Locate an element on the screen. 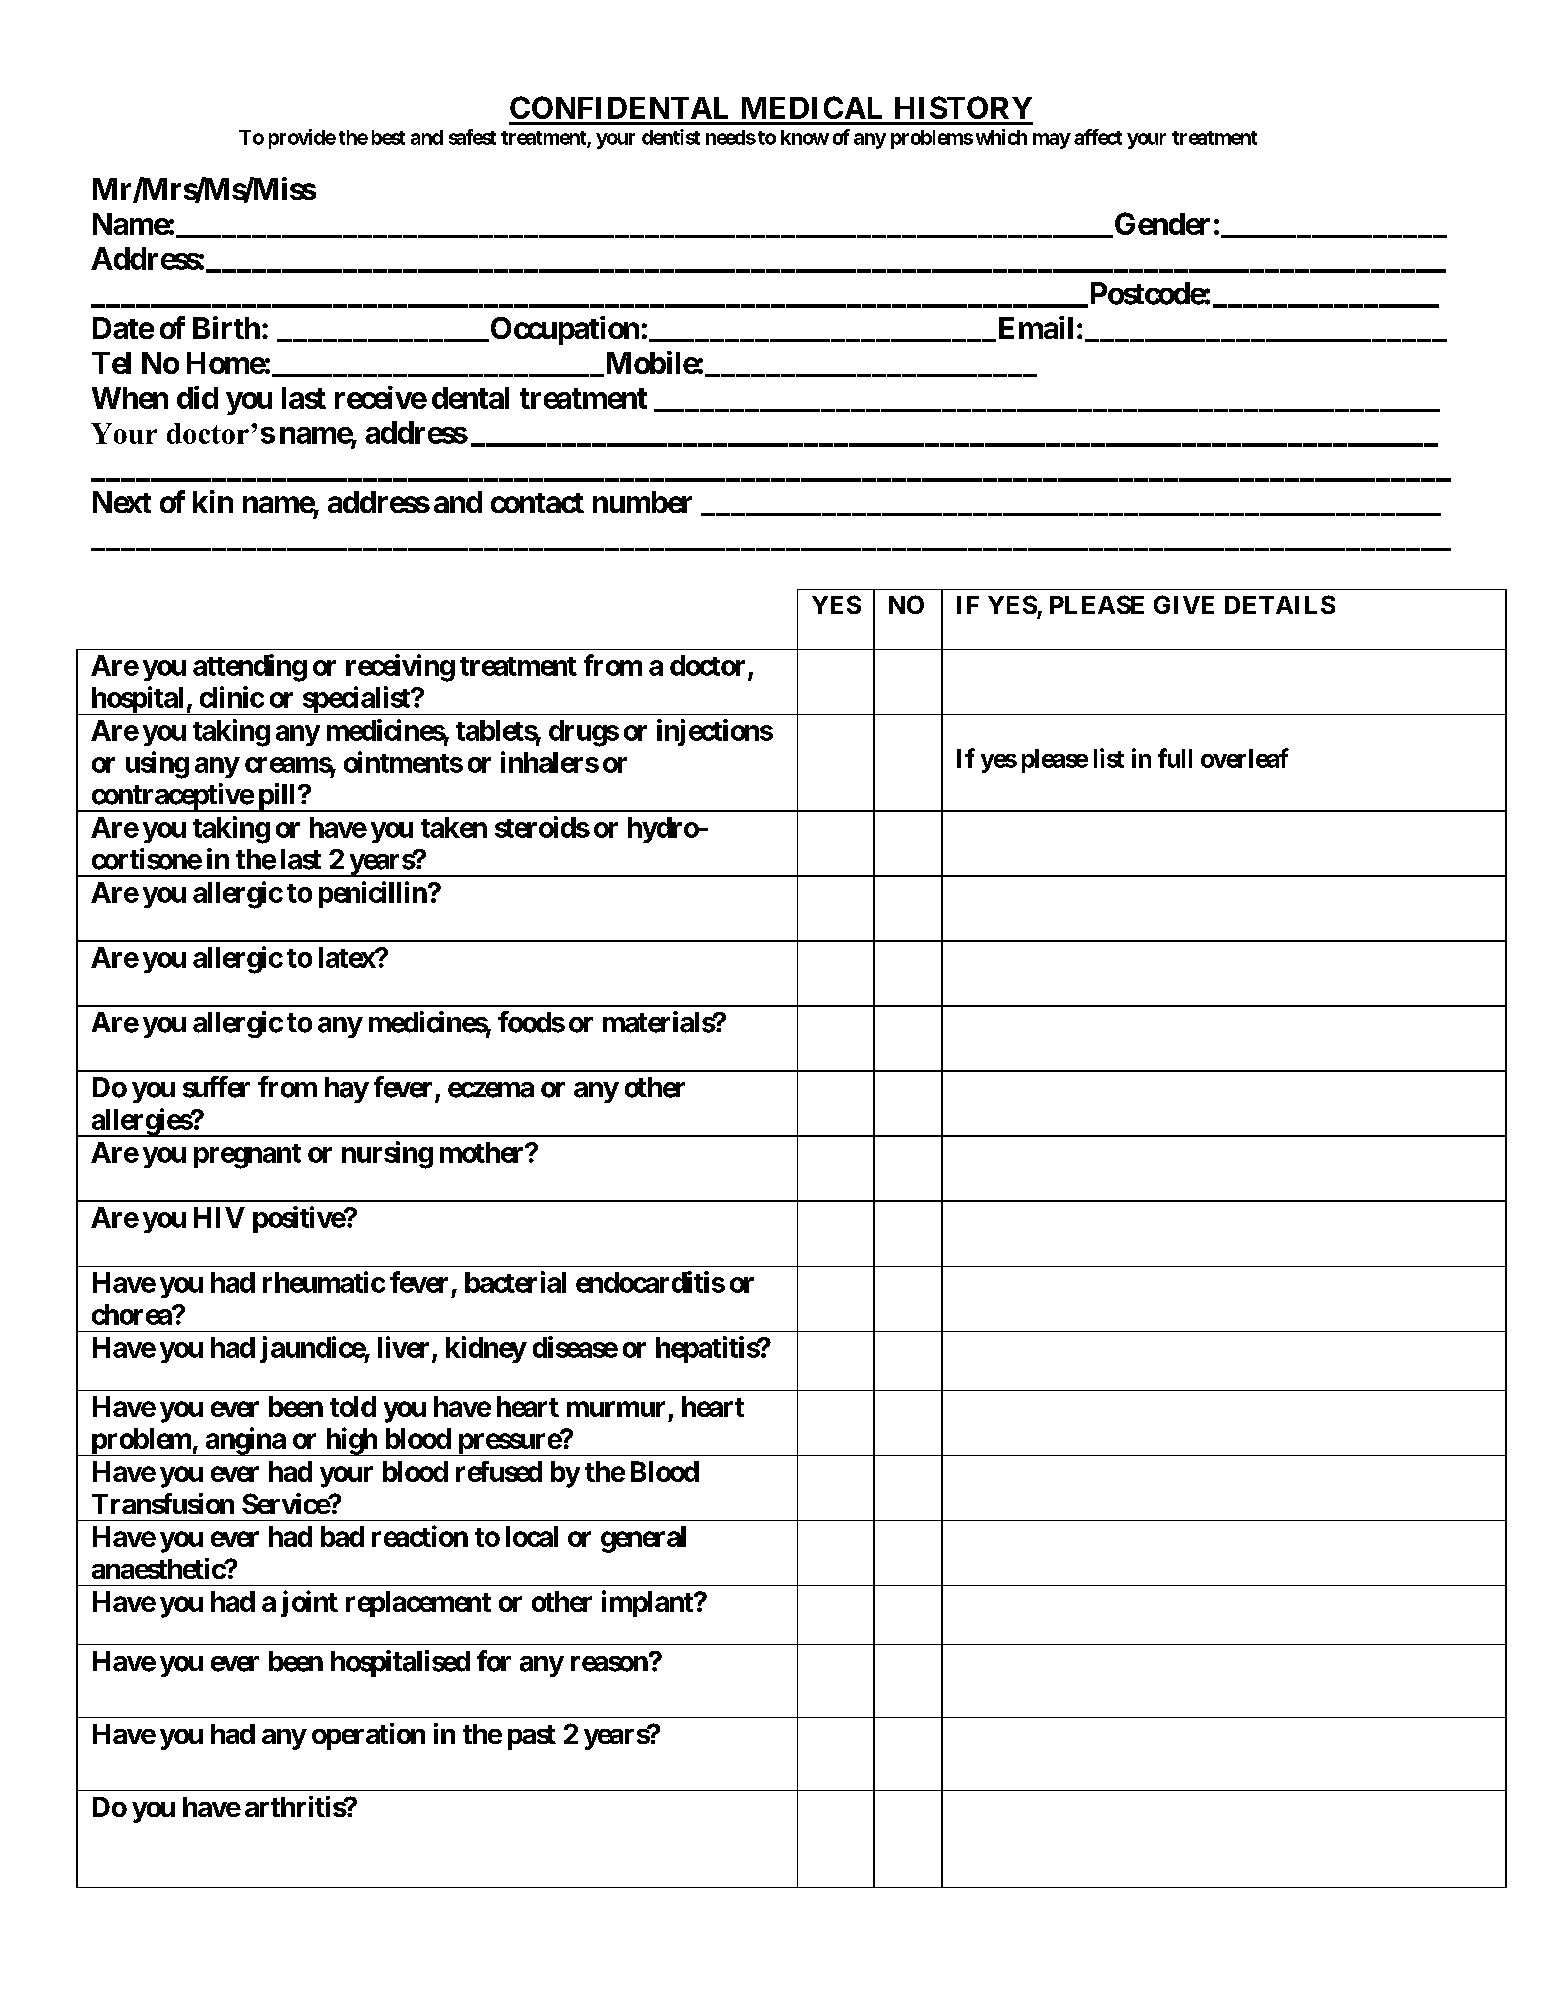 The height and width of the screenshot is (1996, 1542). reason is located at coordinates (609, 1664).
